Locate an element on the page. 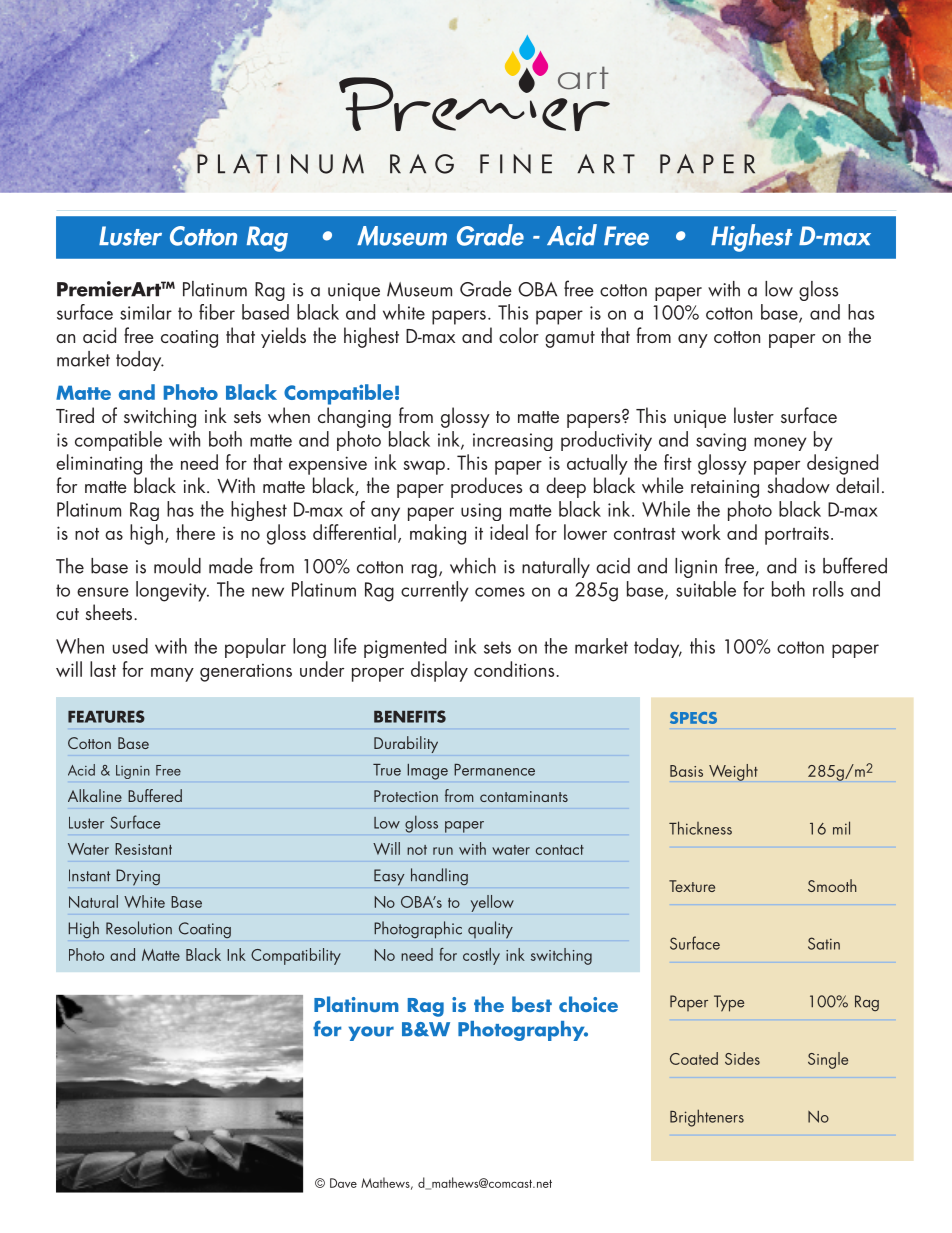 This image has height=1233, width=952. Dave is located at coordinates (343, 1183).
